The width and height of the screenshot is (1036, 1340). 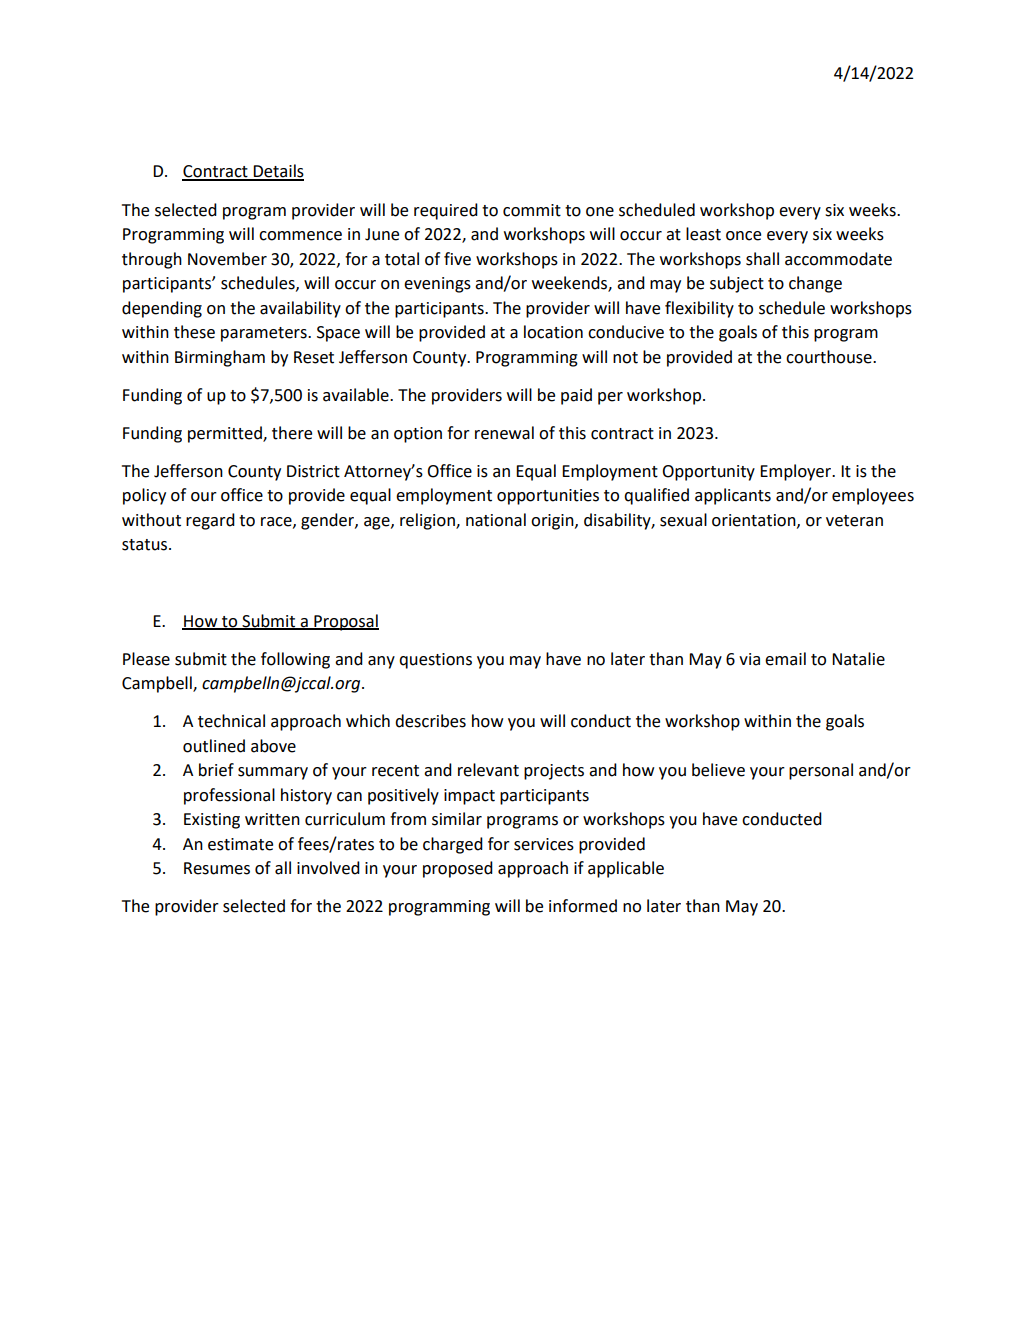 I want to click on once, so click(x=743, y=236).
